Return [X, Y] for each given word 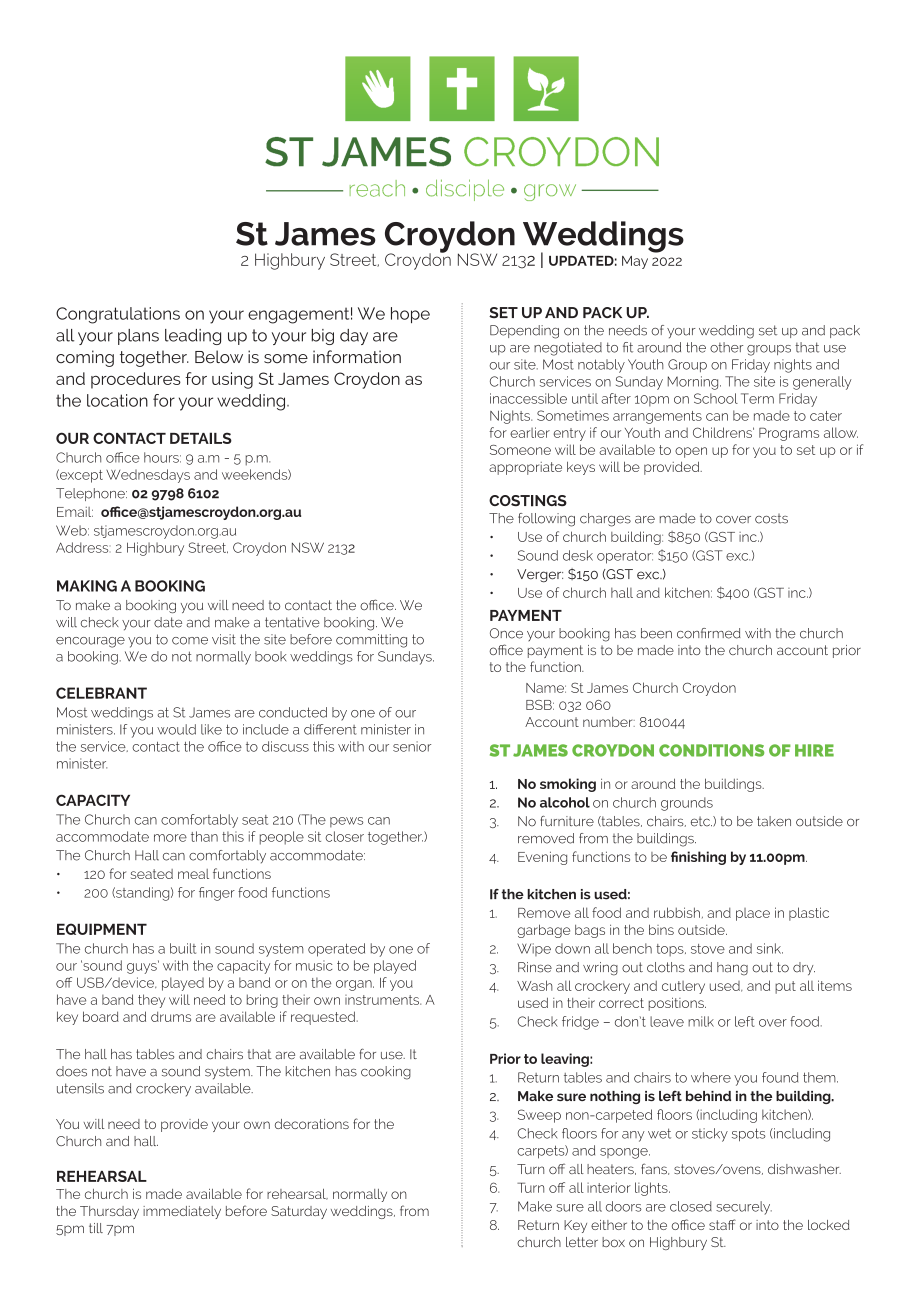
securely [744, 1208]
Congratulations [118, 315]
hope [410, 315]
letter [582, 1242]
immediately [182, 1212]
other [726, 347]
